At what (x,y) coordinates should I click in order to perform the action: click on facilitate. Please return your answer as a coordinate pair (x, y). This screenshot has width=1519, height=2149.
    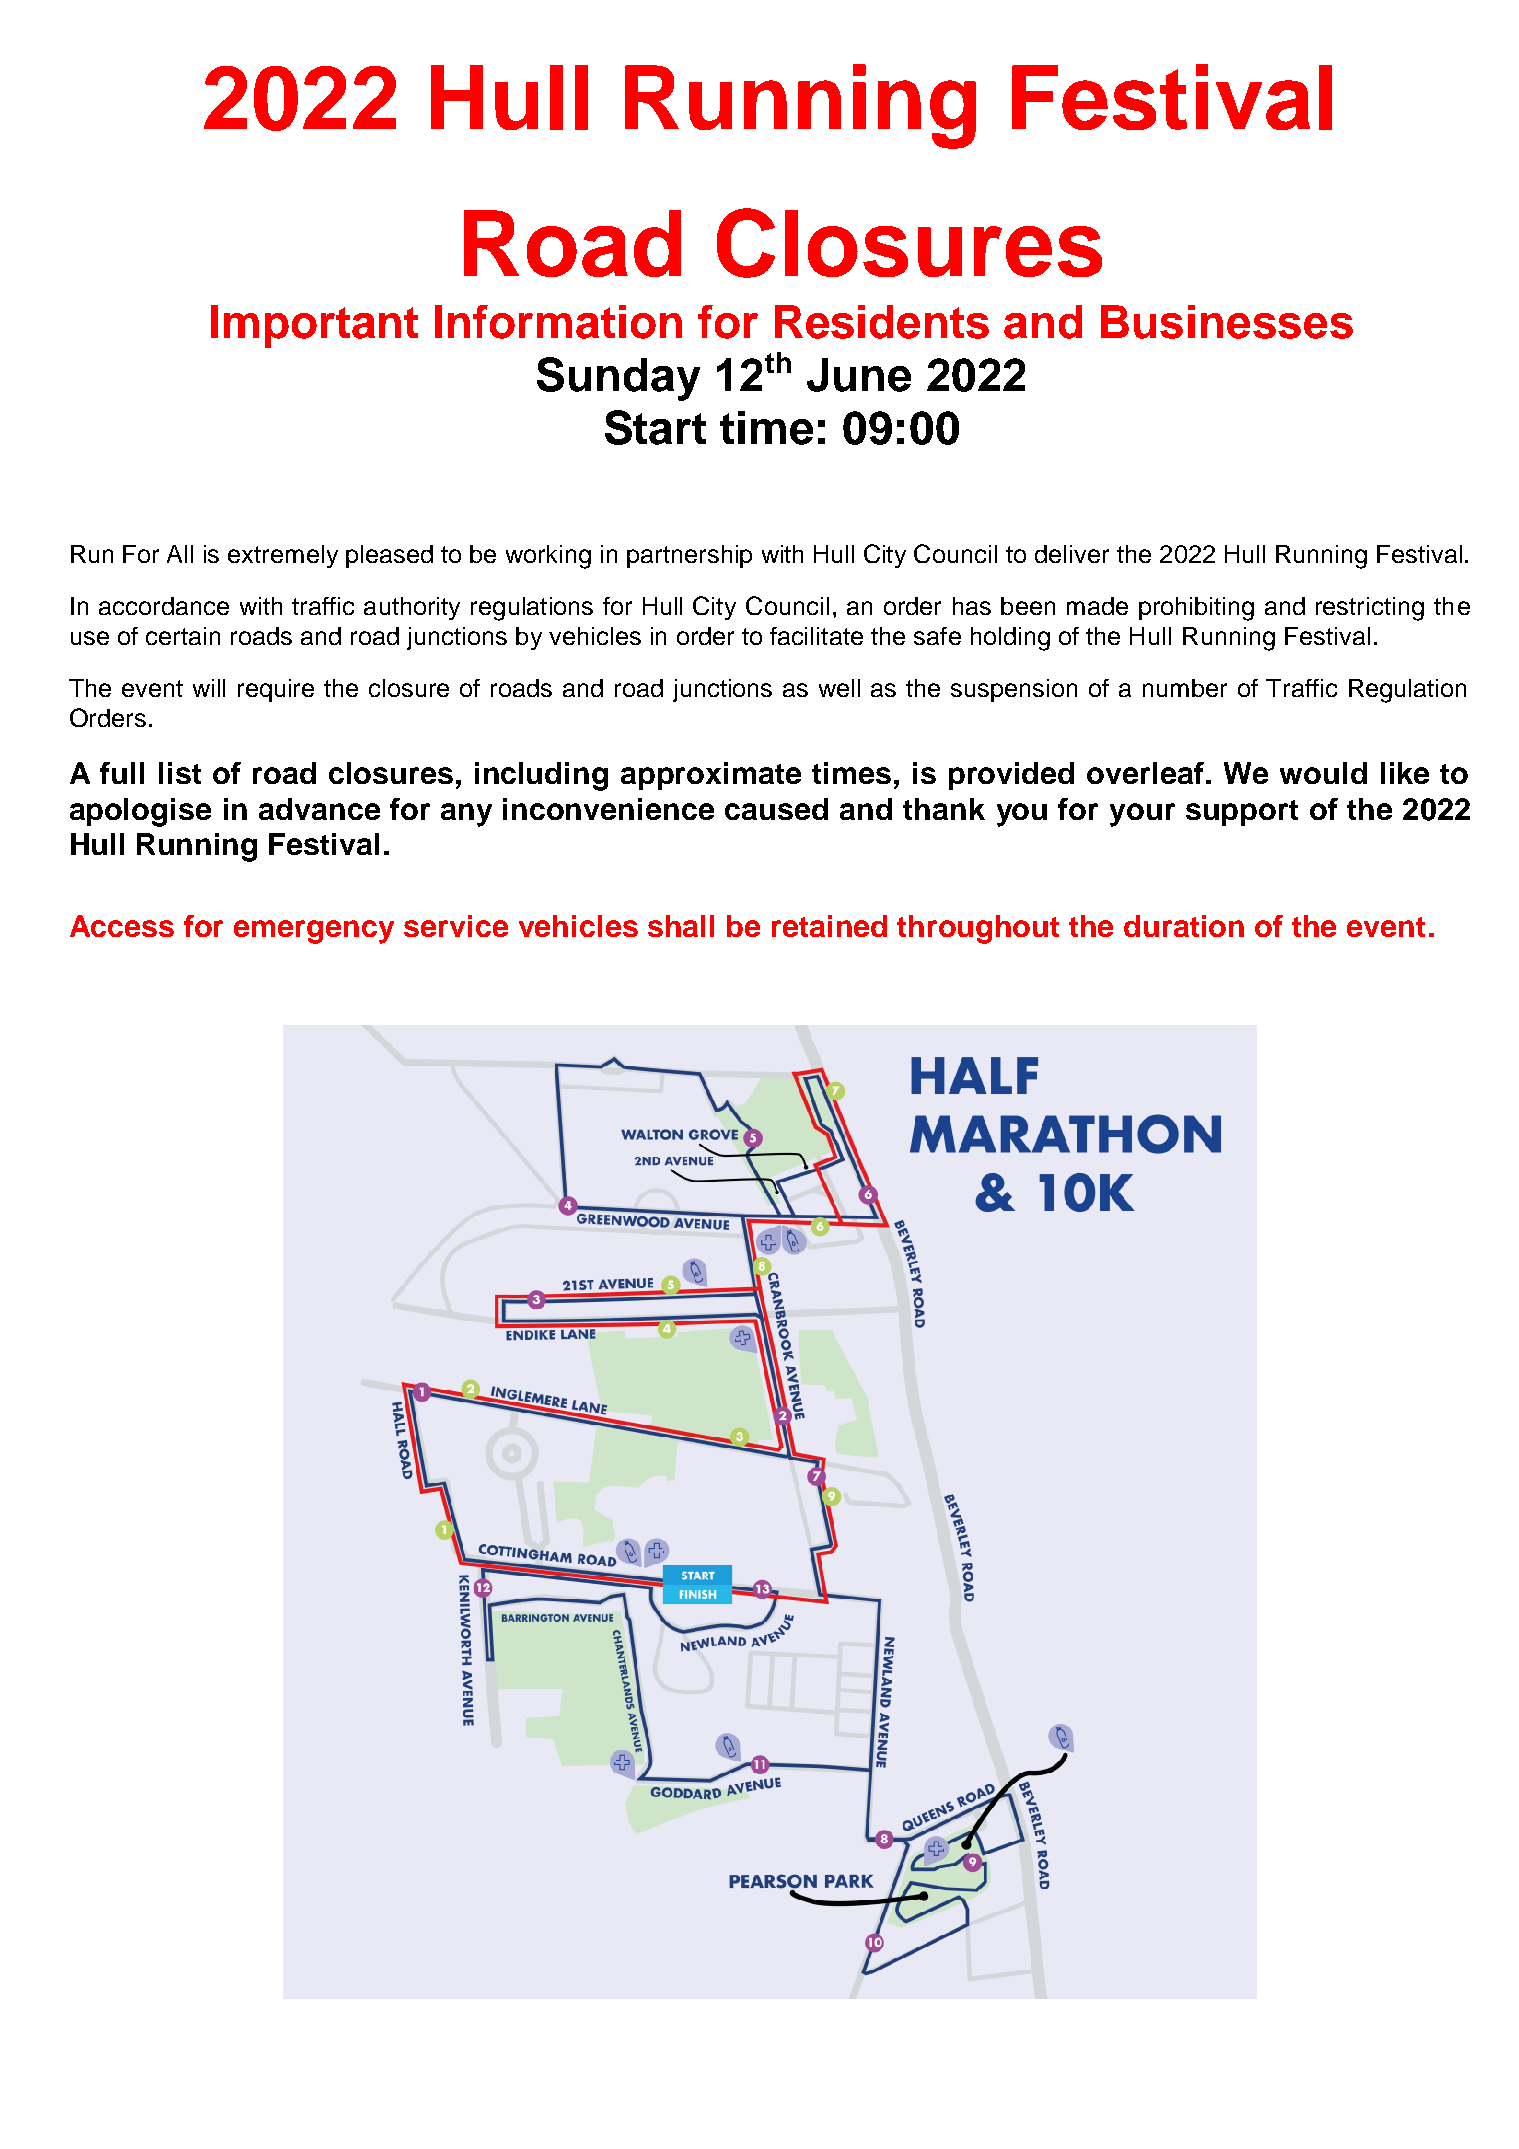
    Looking at the image, I should click on (816, 636).
